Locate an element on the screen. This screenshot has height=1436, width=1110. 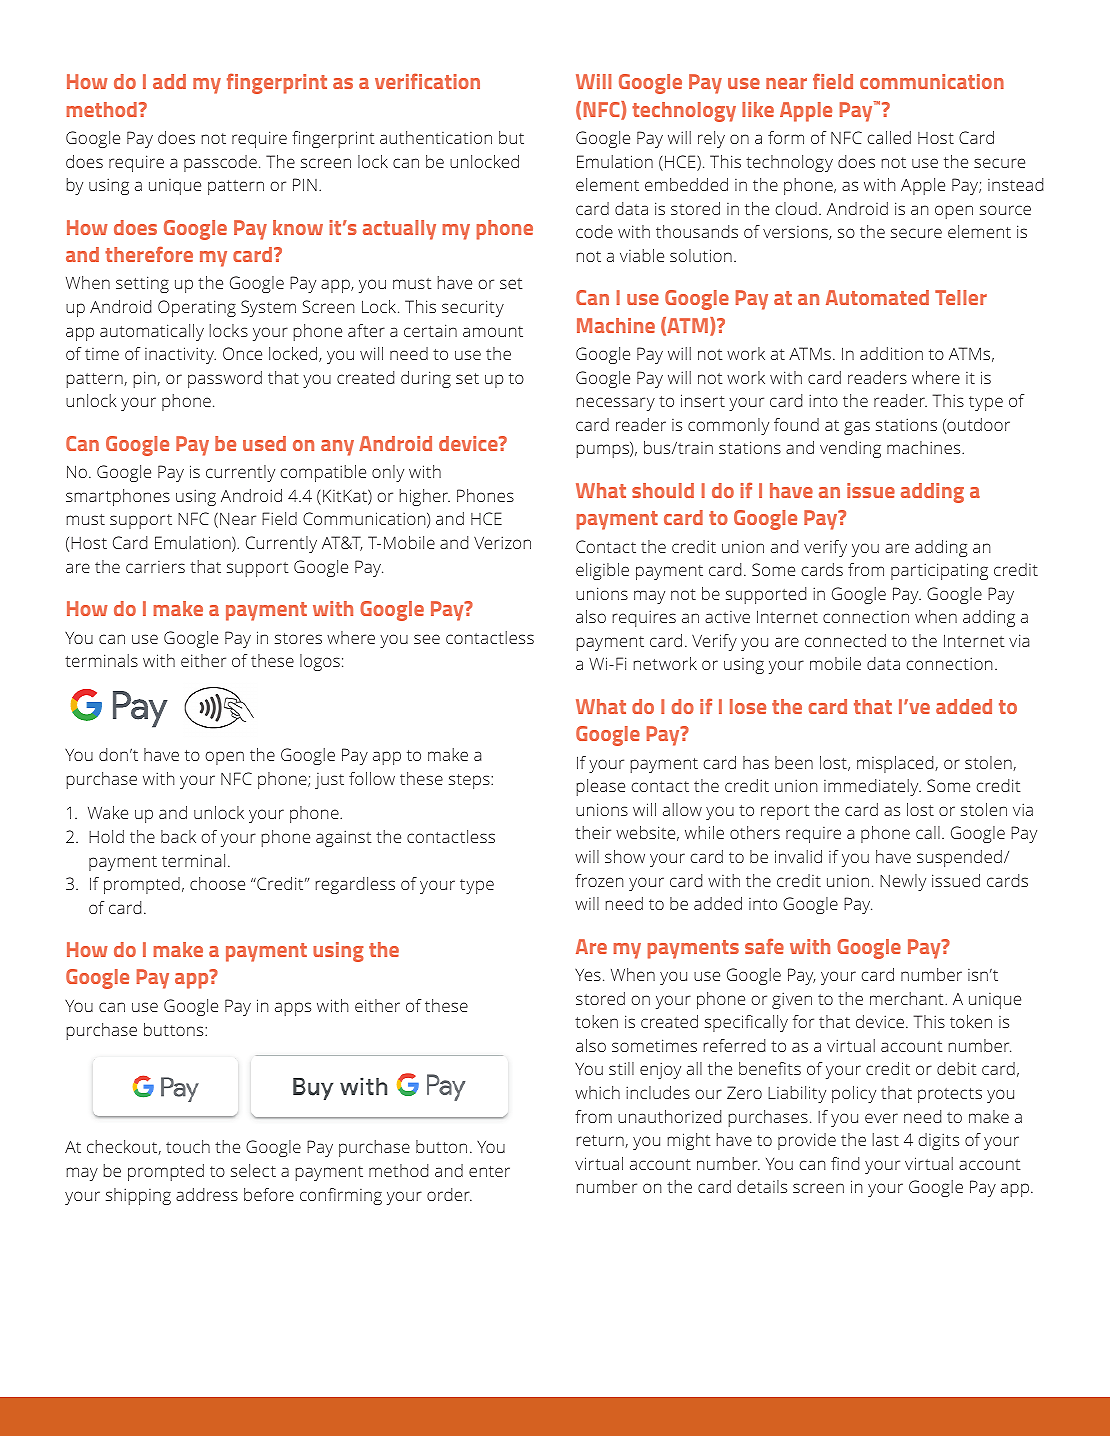
know is located at coordinates (298, 227).
